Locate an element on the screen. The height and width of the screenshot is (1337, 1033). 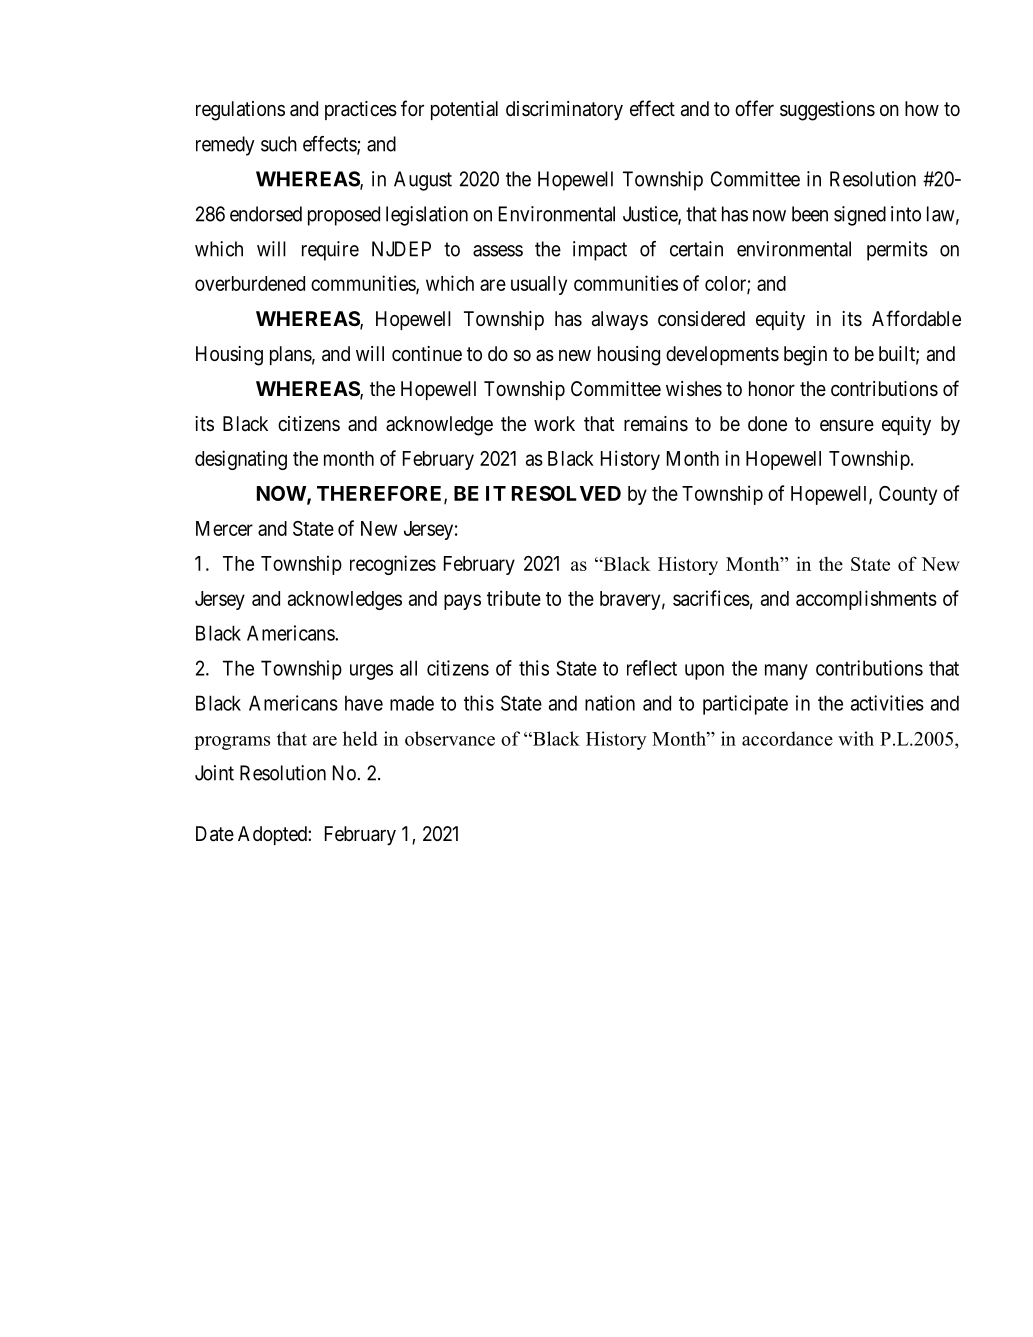
designating is located at coordinates (241, 460).
